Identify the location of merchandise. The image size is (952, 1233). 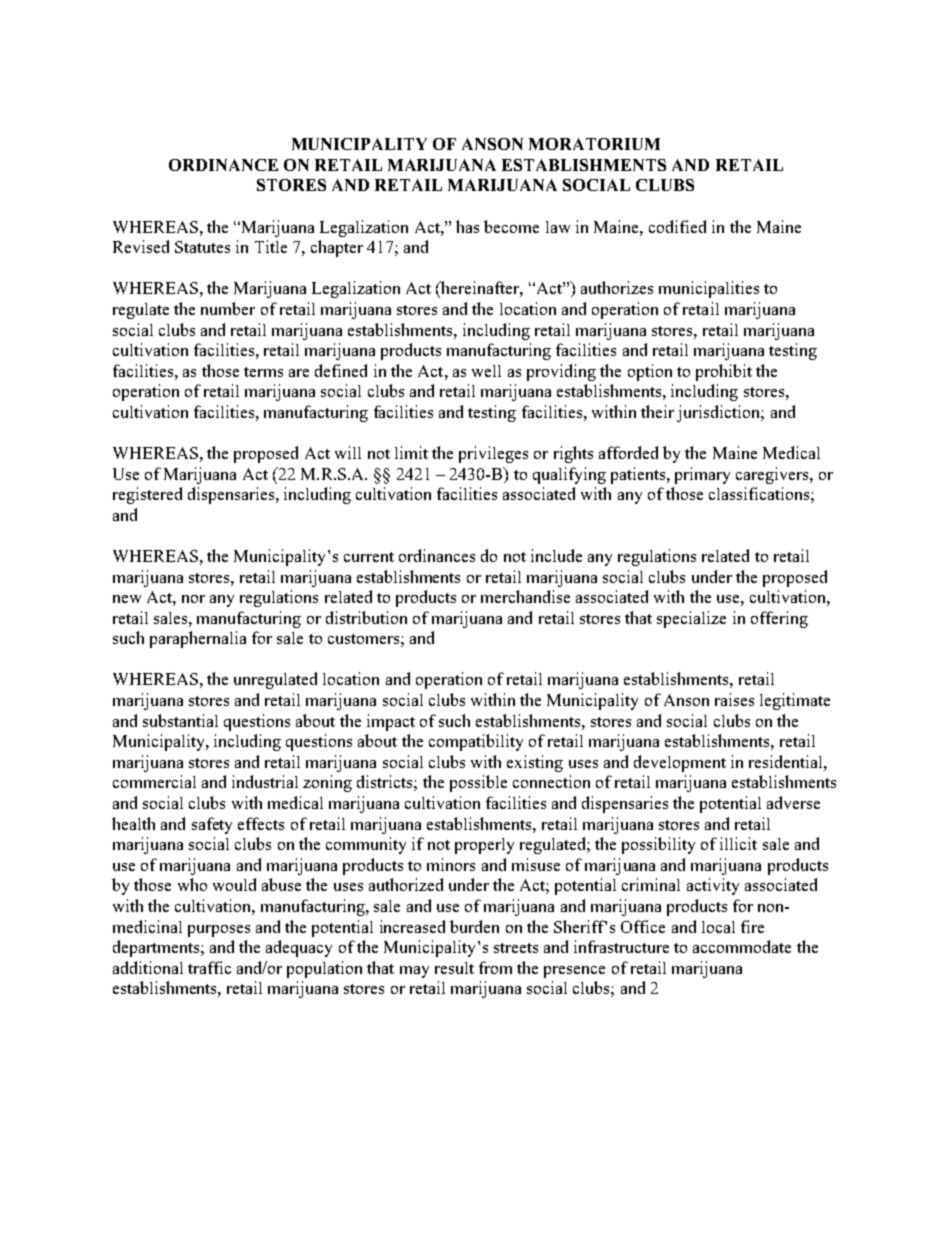
(525, 596).
